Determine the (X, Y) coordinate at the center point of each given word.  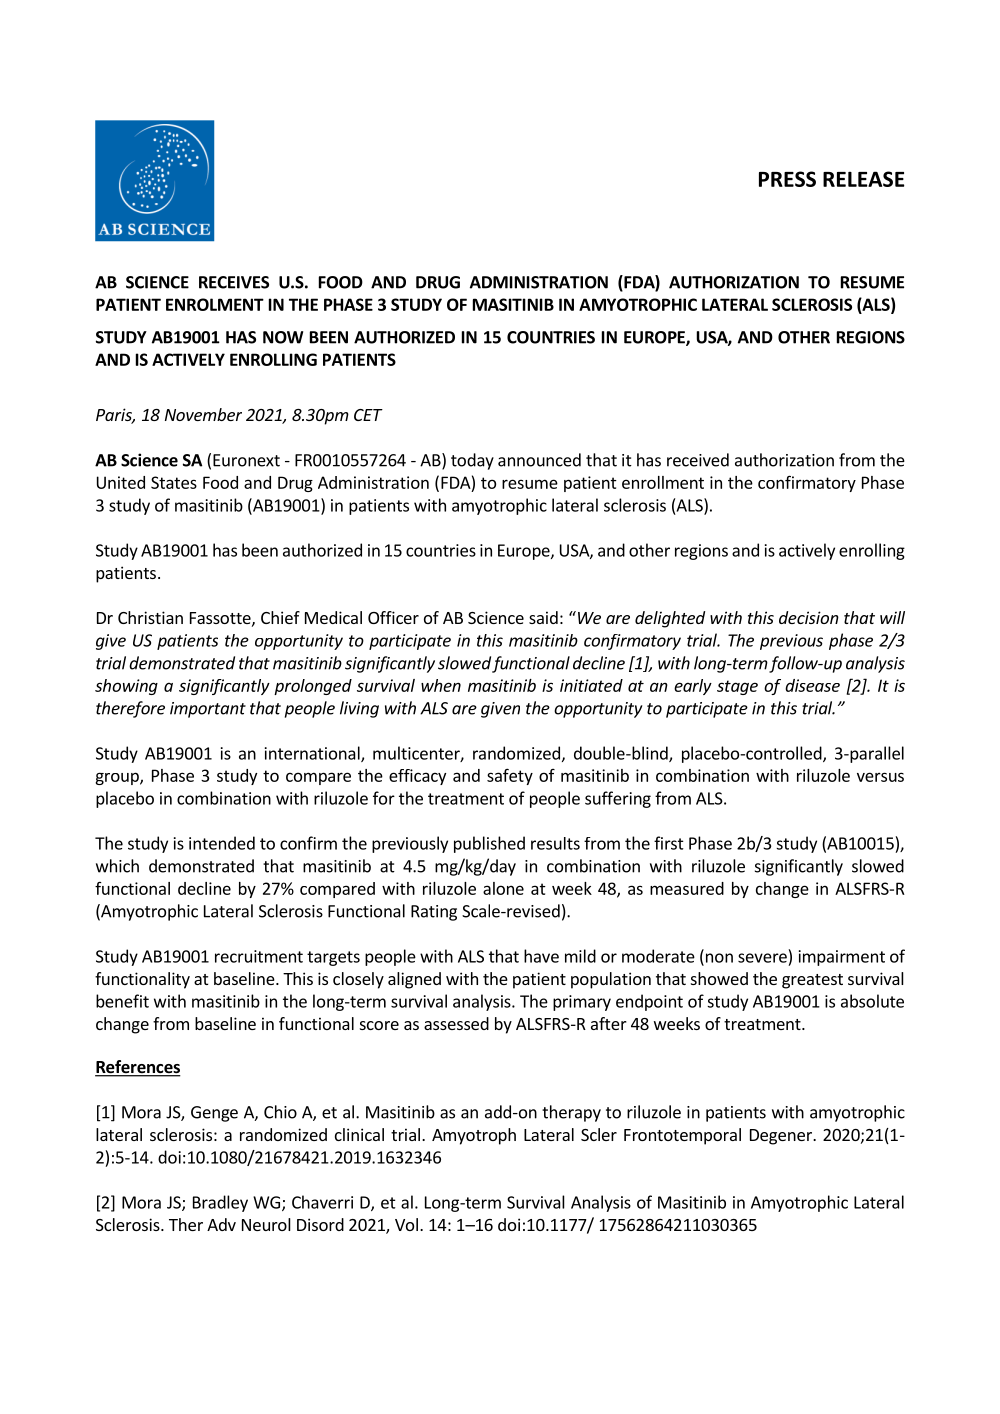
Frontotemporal (682, 1136)
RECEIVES (234, 282)
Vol (406, 1224)
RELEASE (863, 179)
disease (812, 685)
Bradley (220, 1203)
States (174, 482)
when (441, 685)
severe (762, 958)
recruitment (259, 956)
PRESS (787, 179)
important (208, 710)
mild (580, 956)
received (698, 460)
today (472, 461)
